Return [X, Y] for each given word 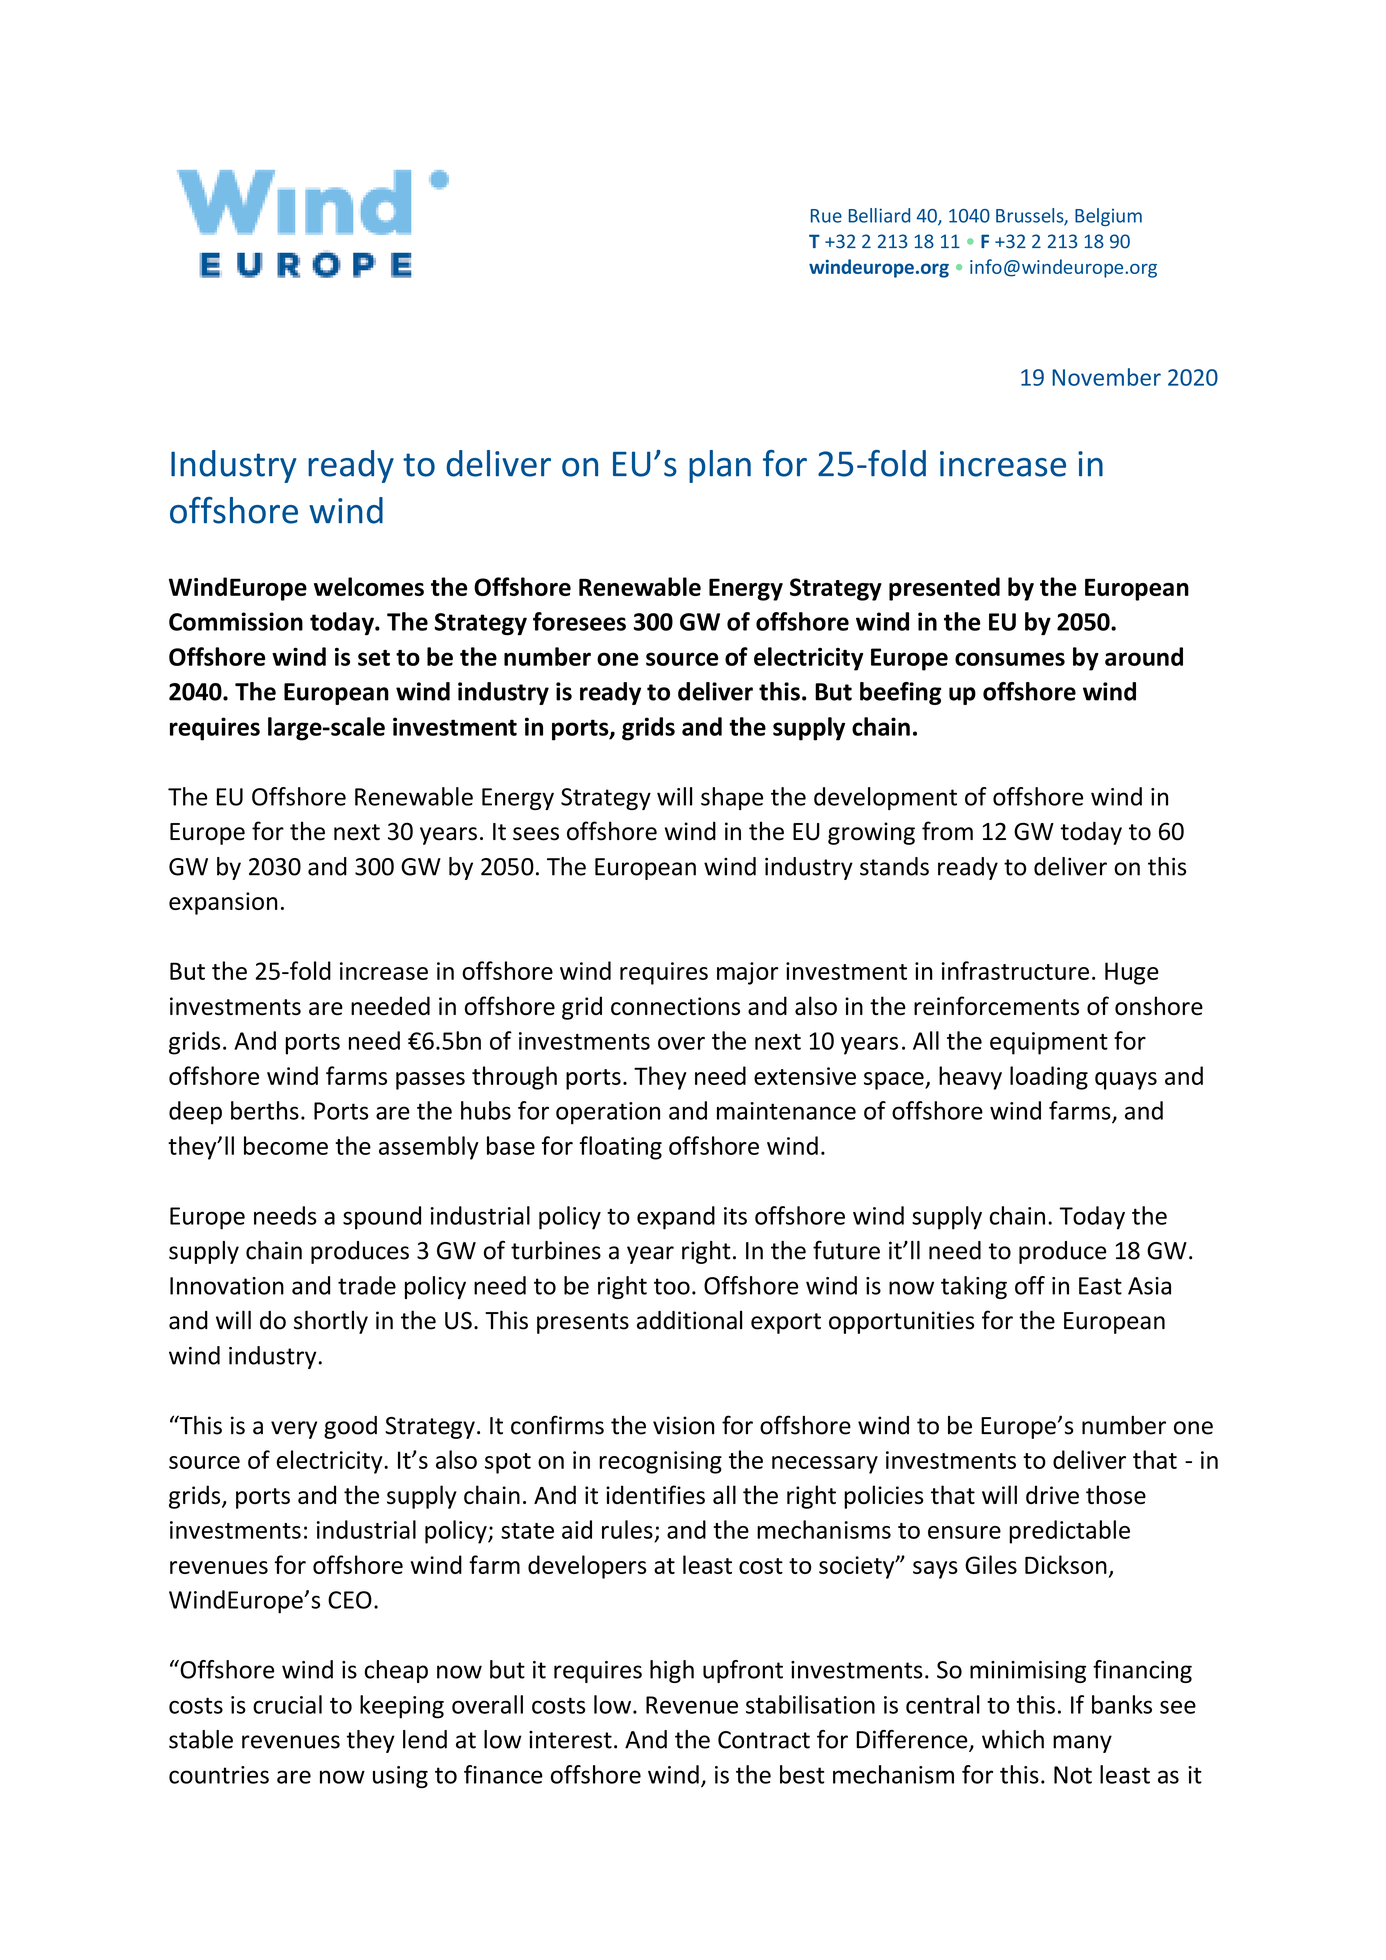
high [672, 1671]
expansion [223, 903]
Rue [826, 216]
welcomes [369, 586]
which [1013, 1739]
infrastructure [1015, 970]
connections [675, 1006]
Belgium [1108, 217]
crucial [287, 1704]
